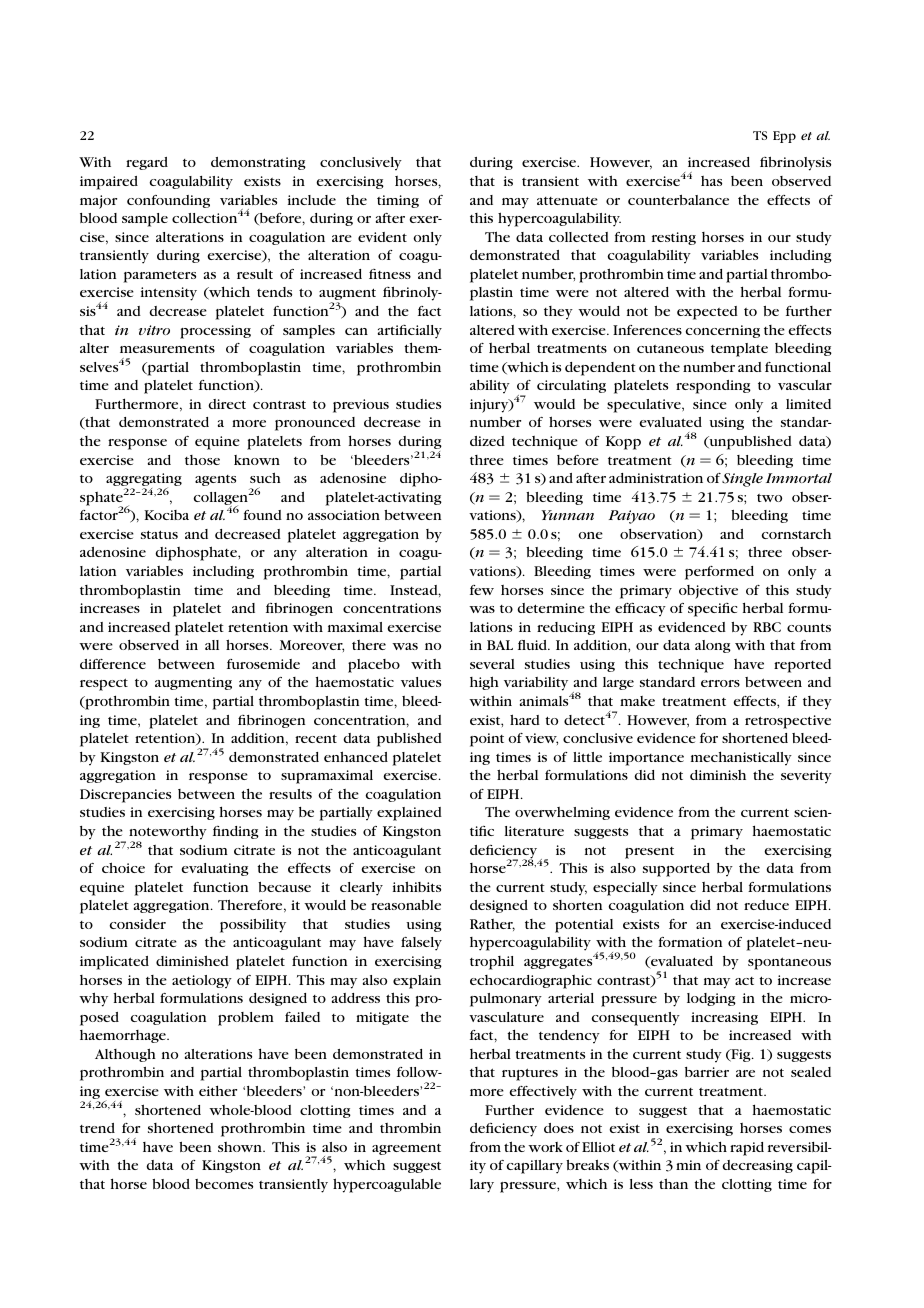  Describe the element at coordinates (398, 201) in the screenshot. I see `timing` at that location.
